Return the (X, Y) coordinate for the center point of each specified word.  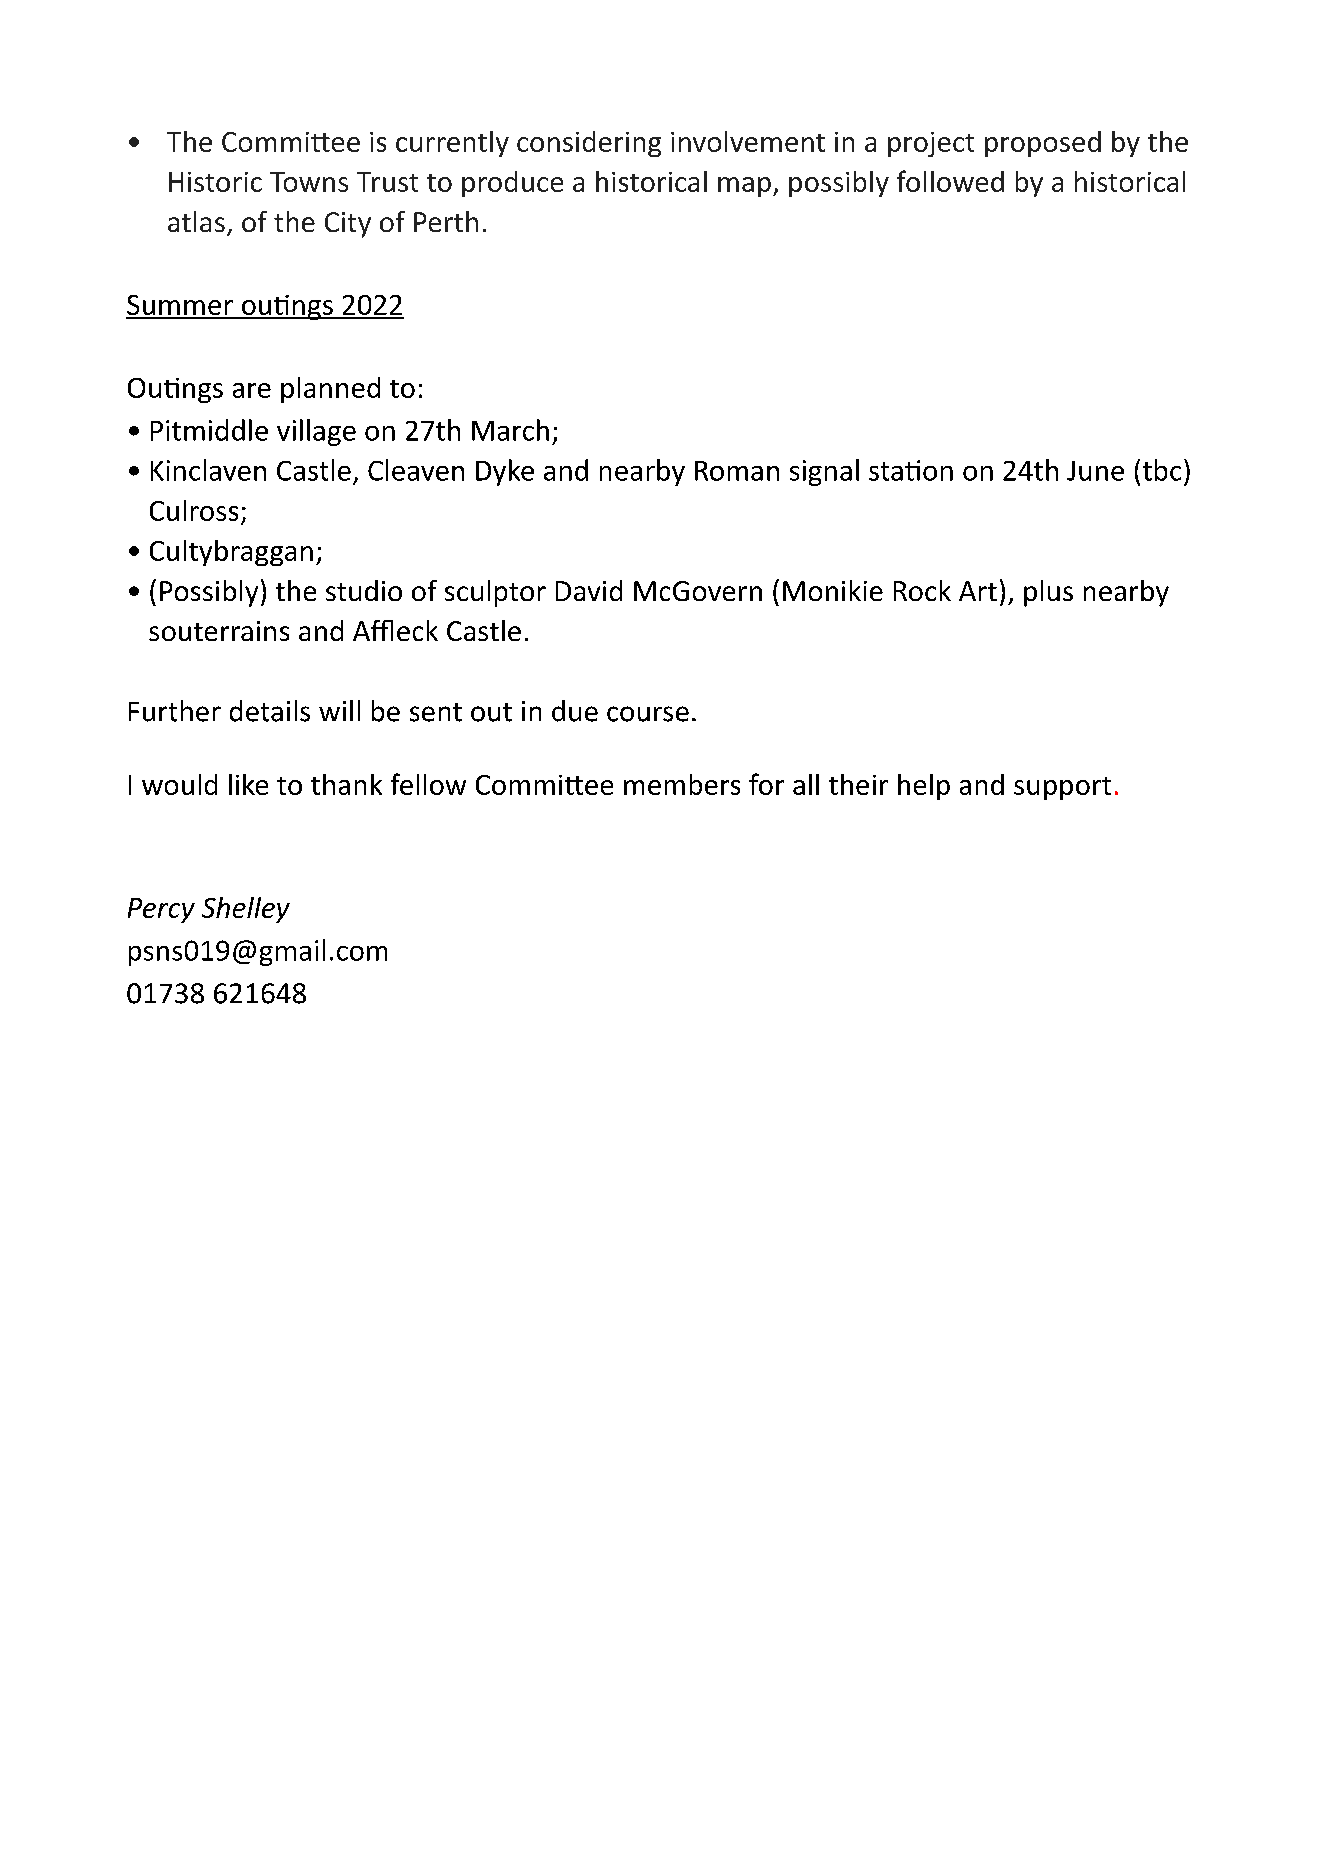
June (1095, 471)
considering (589, 144)
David (589, 590)
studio (364, 590)
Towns (309, 182)
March (510, 430)
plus (1048, 593)
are (252, 390)
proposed (1043, 144)
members (682, 784)
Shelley (246, 910)
